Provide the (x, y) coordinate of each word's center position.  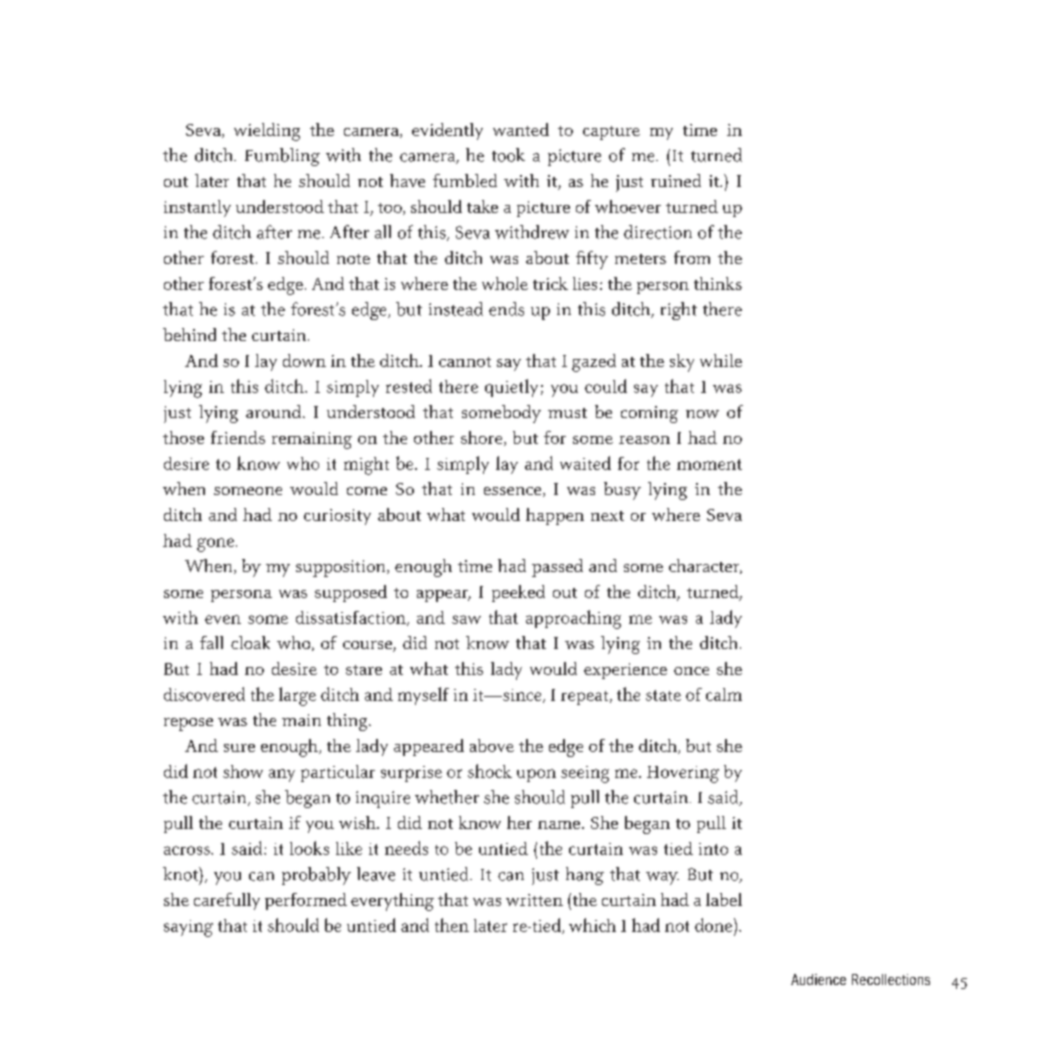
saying (188, 928)
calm (724, 694)
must (567, 413)
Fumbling (282, 157)
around (275, 411)
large (297, 696)
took (508, 155)
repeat (586, 698)
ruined (676, 180)
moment (709, 464)
